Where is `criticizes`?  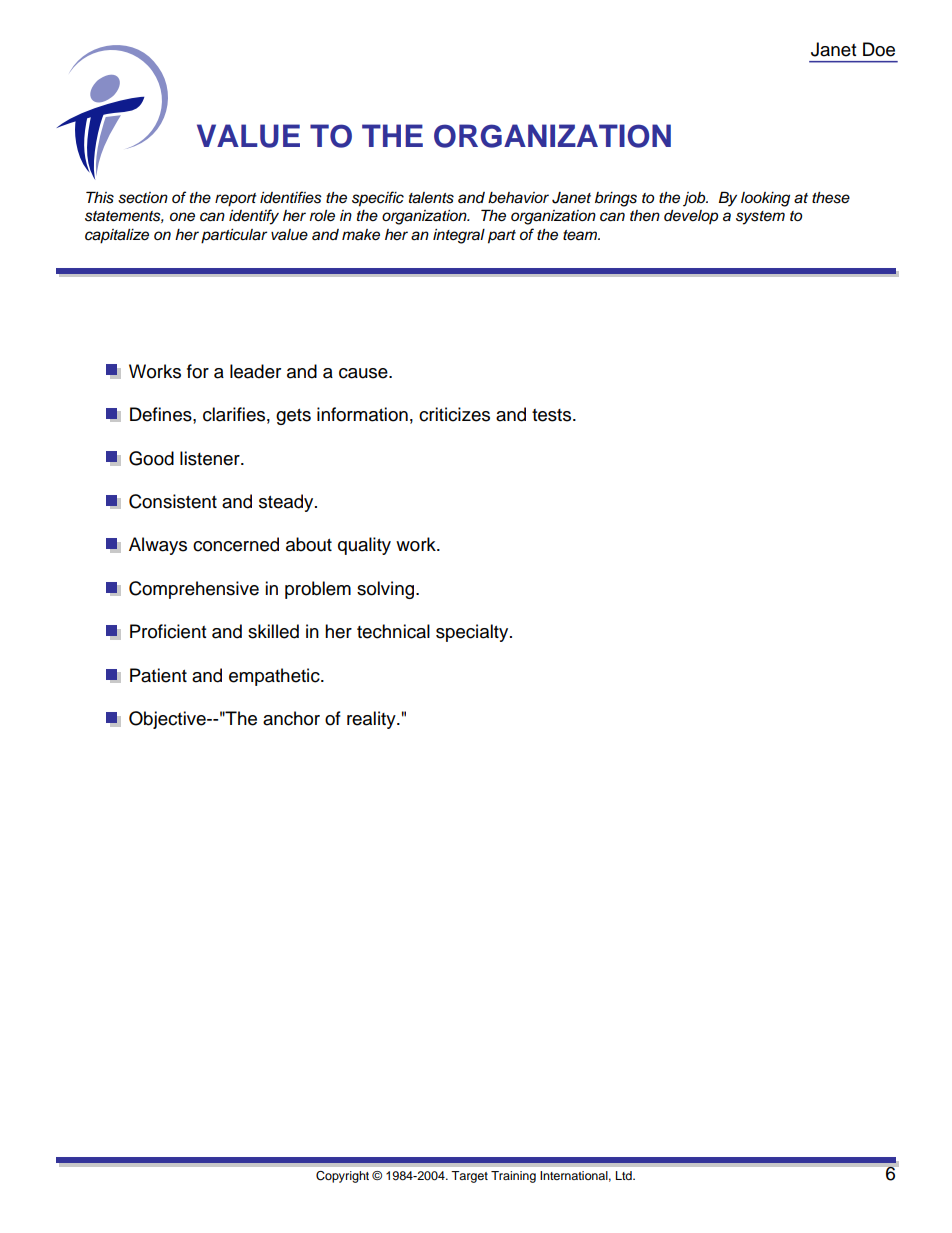
criticizes is located at coordinates (454, 414).
